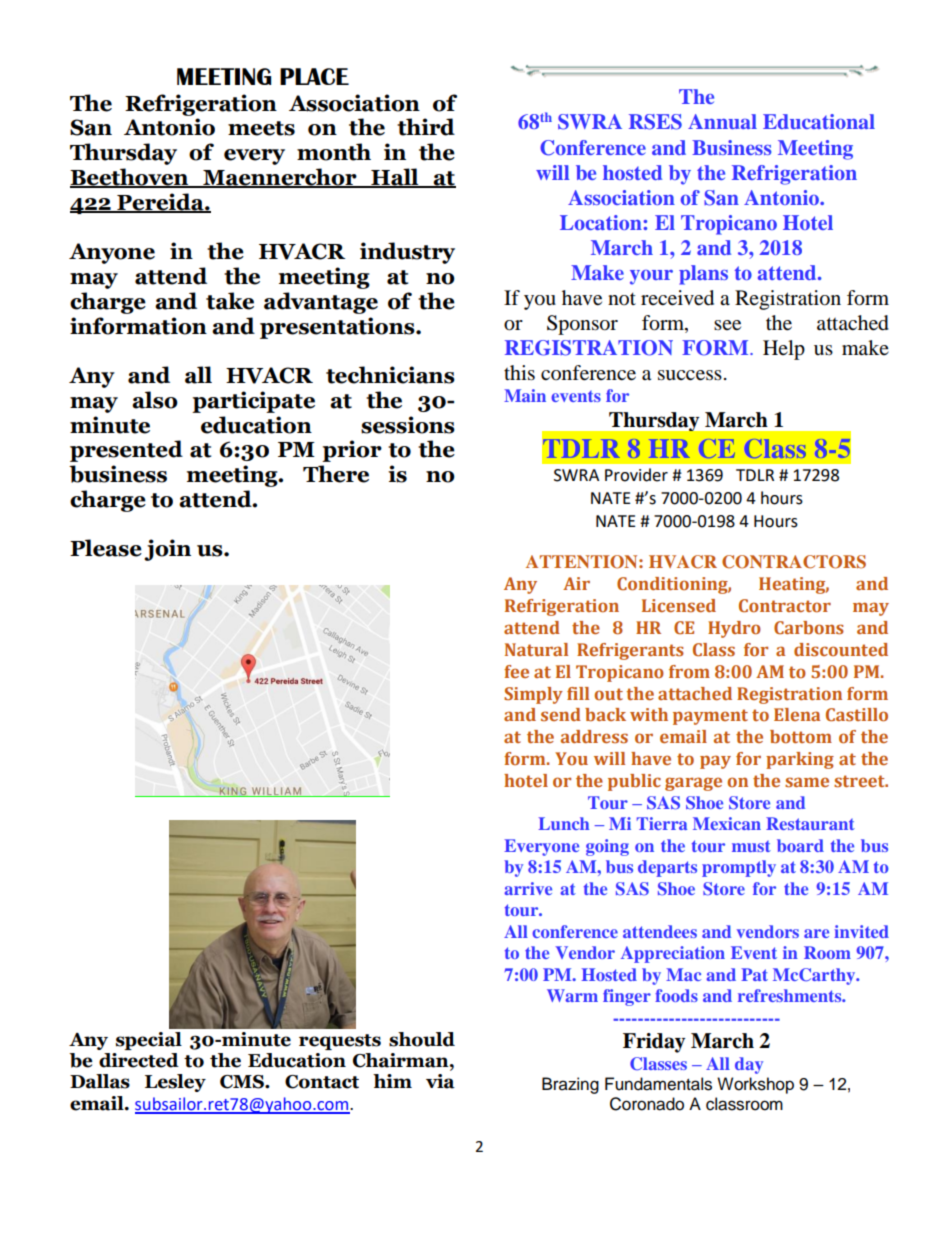  Describe the element at coordinates (426, 127) in the screenshot. I see `third` at that location.
